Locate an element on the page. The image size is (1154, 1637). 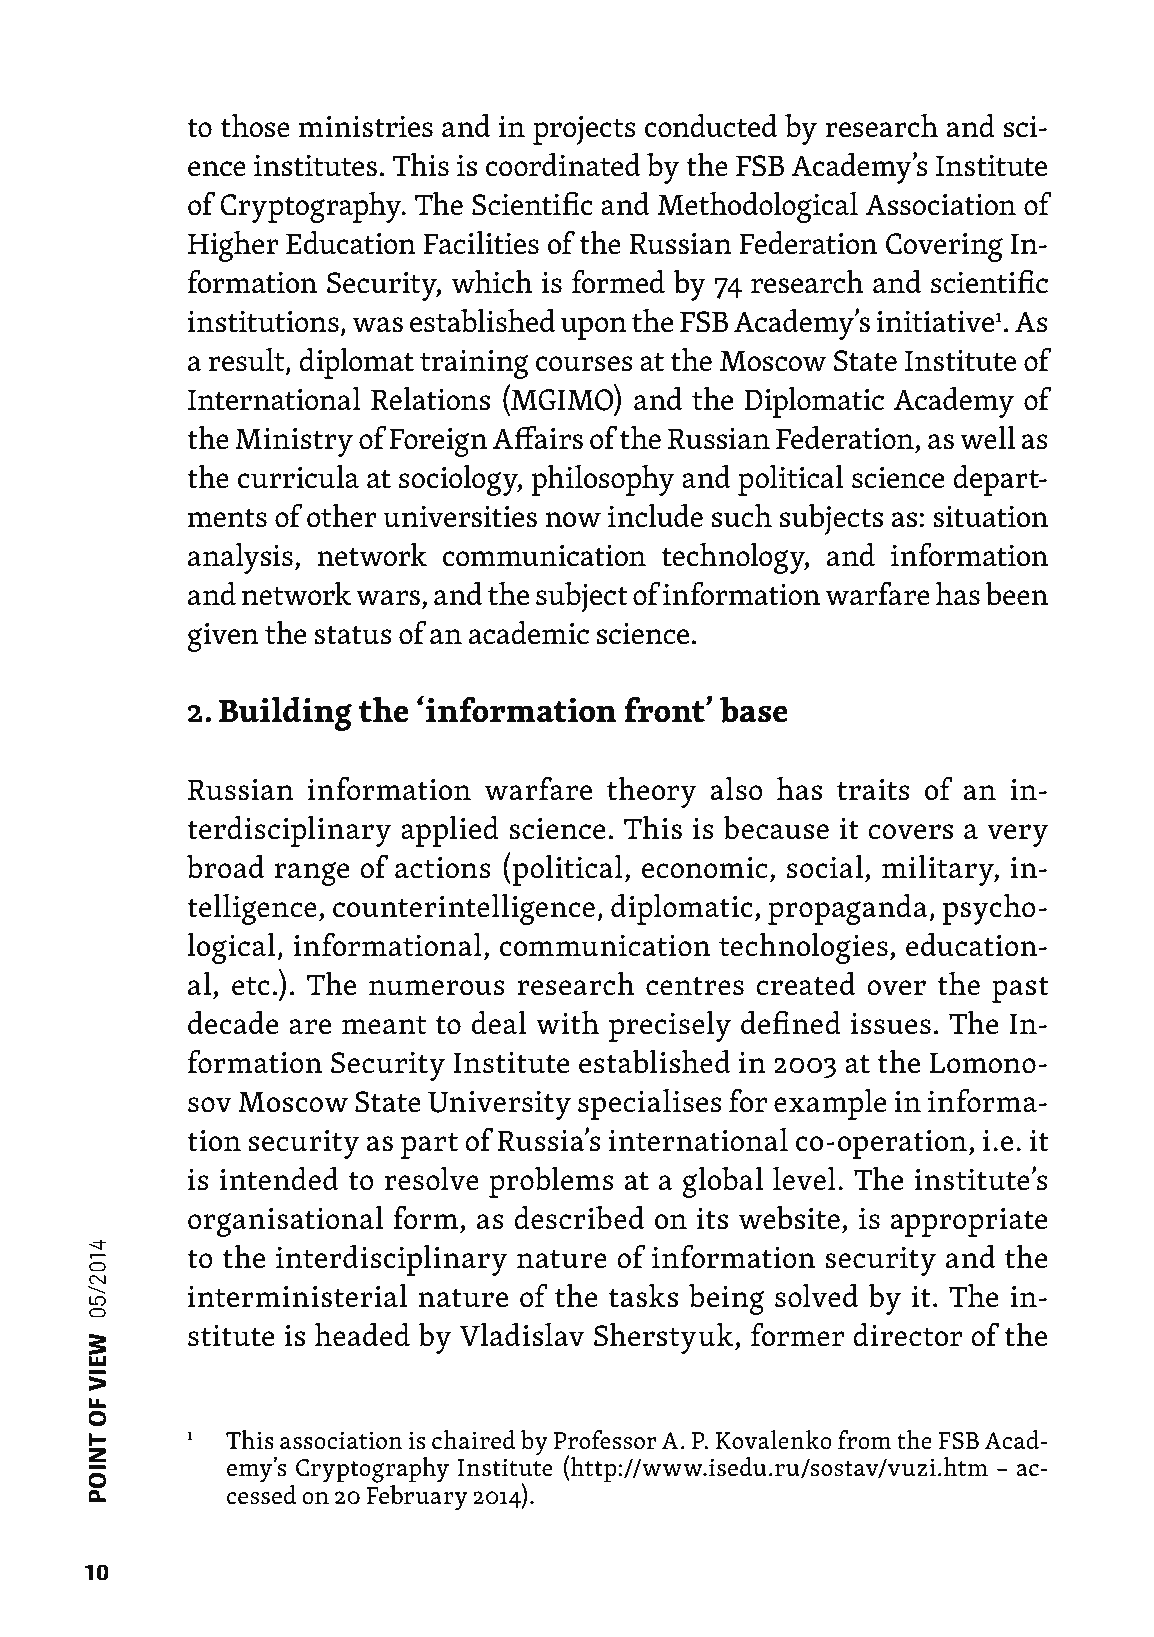
conducted is located at coordinates (711, 126).
